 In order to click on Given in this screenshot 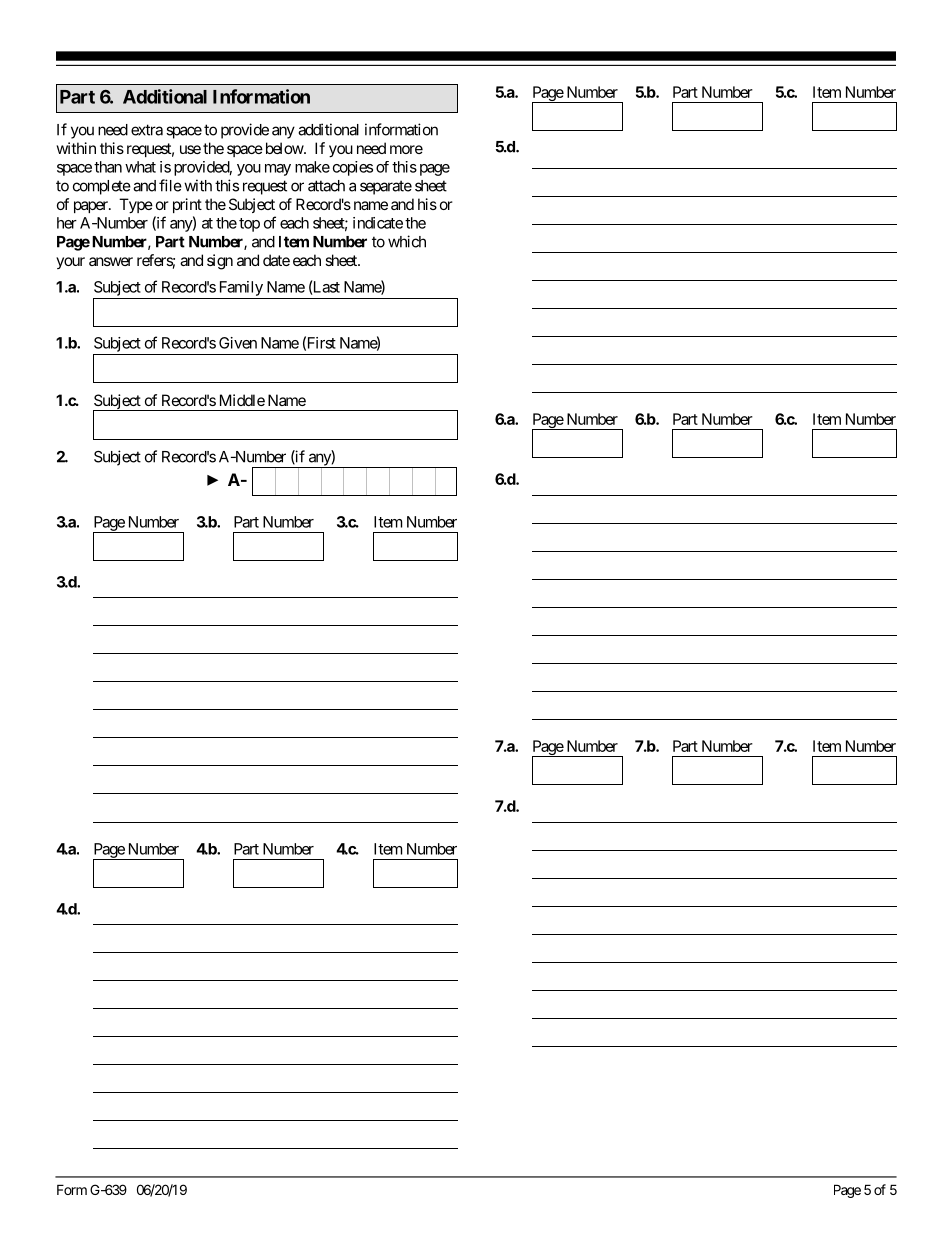, I will do `click(238, 343)`.
